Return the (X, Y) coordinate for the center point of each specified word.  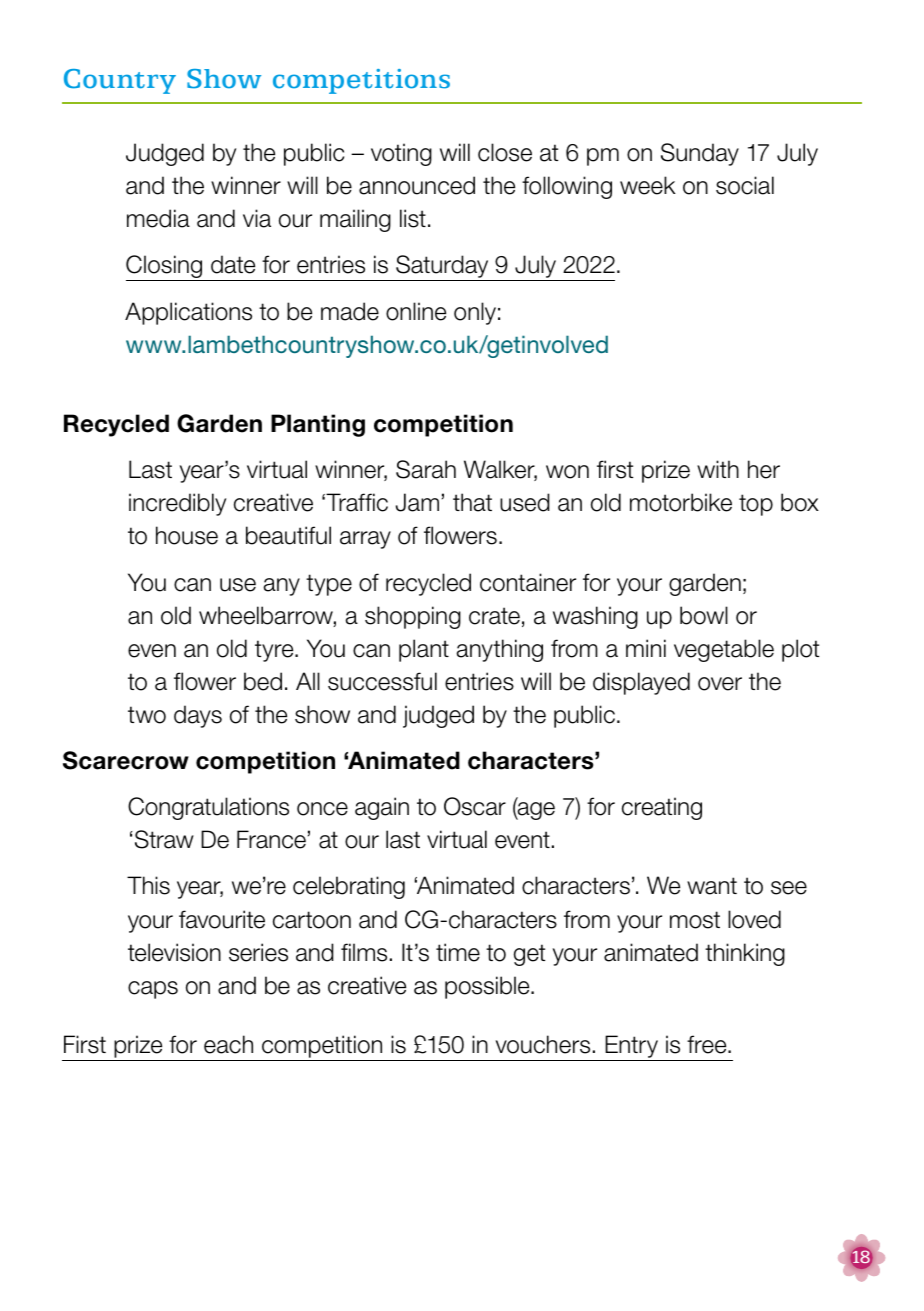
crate (494, 616)
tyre (275, 651)
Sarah (426, 469)
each (228, 1044)
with (718, 469)
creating (662, 808)
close (505, 152)
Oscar (475, 806)
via (257, 218)
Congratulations (208, 808)
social (745, 185)
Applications (188, 313)
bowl (704, 615)
